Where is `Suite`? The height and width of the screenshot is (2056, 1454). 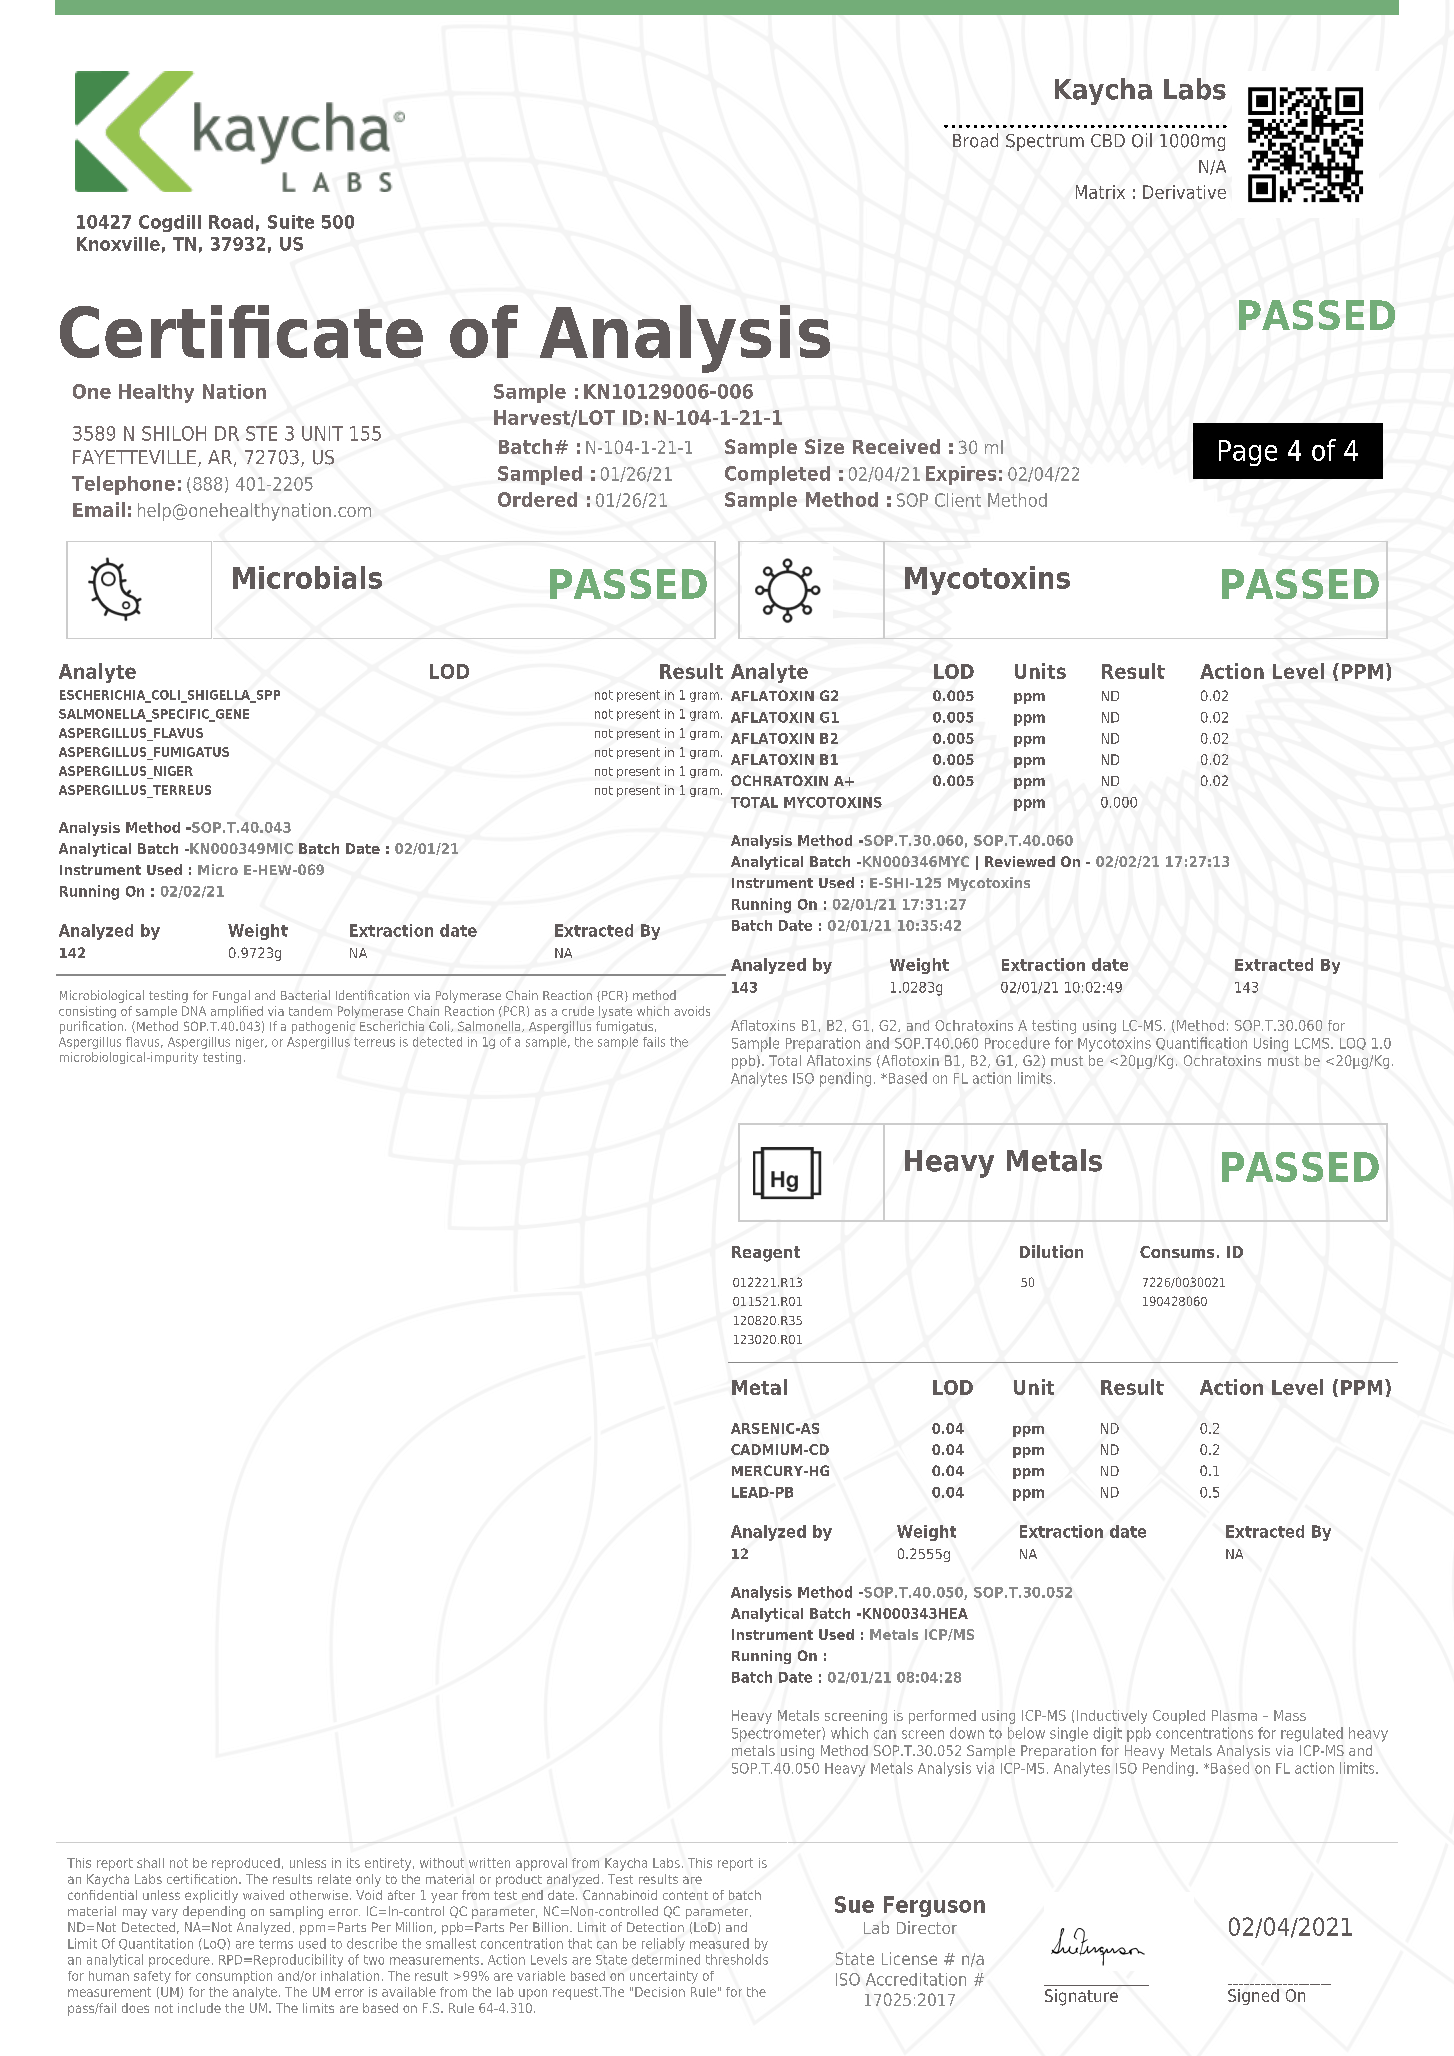 Suite is located at coordinates (291, 222).
